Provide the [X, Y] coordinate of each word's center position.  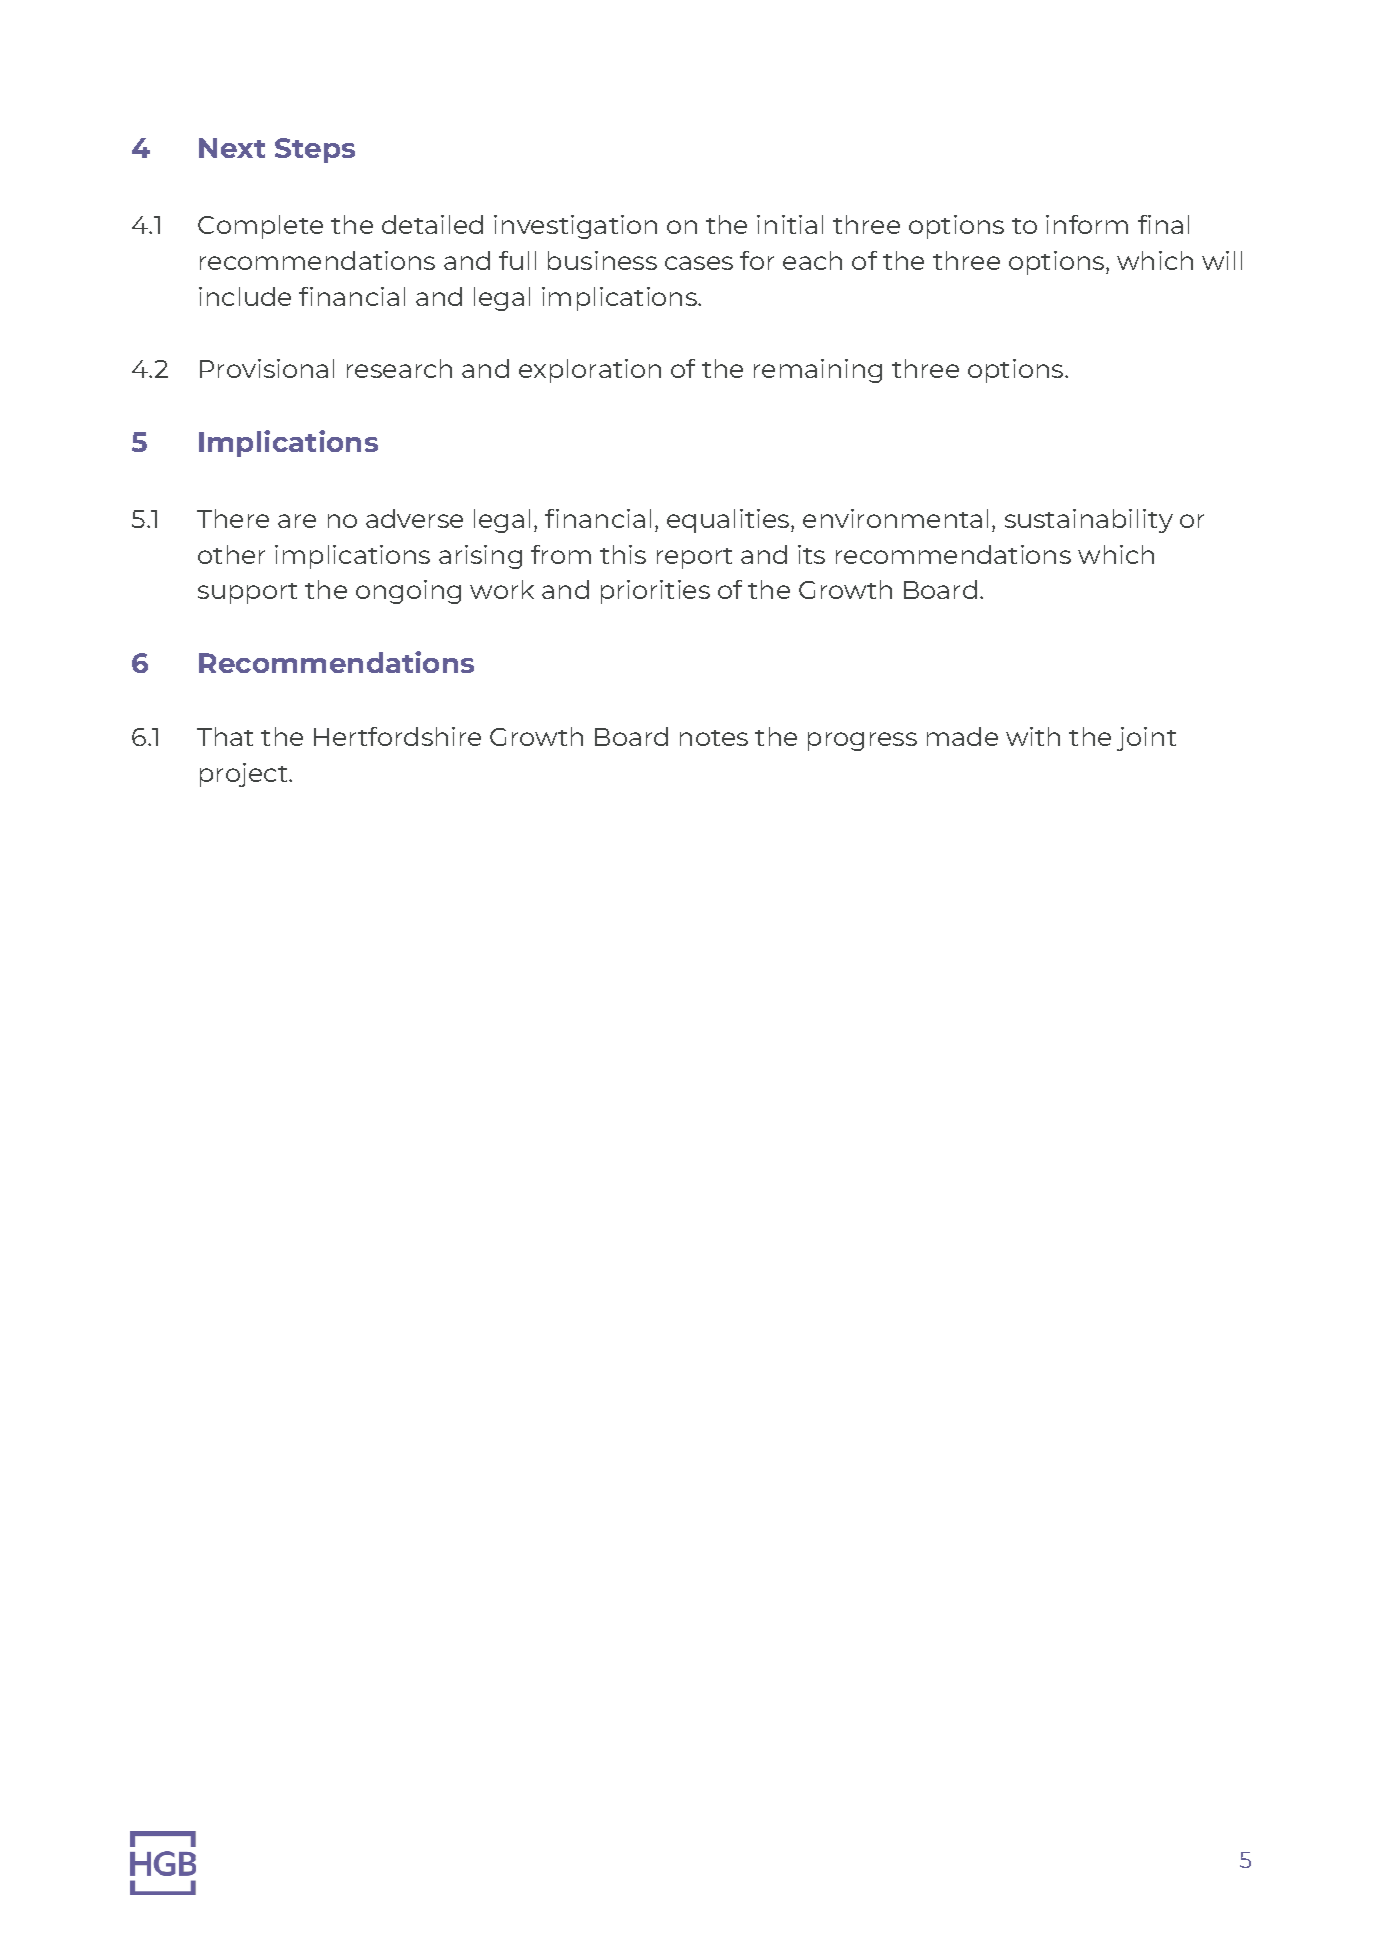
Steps [315, 150]
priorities [655, 592]
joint [1146, 739]
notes [714, 738]
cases [699, 263]
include [245, 296]
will [1222, 260]
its [811, 554]
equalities [729, 521]
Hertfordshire [397, 736]
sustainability [1089, 521]
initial [790, 224]
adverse [414, 518]
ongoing [408, 592]
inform [1087, 224]
